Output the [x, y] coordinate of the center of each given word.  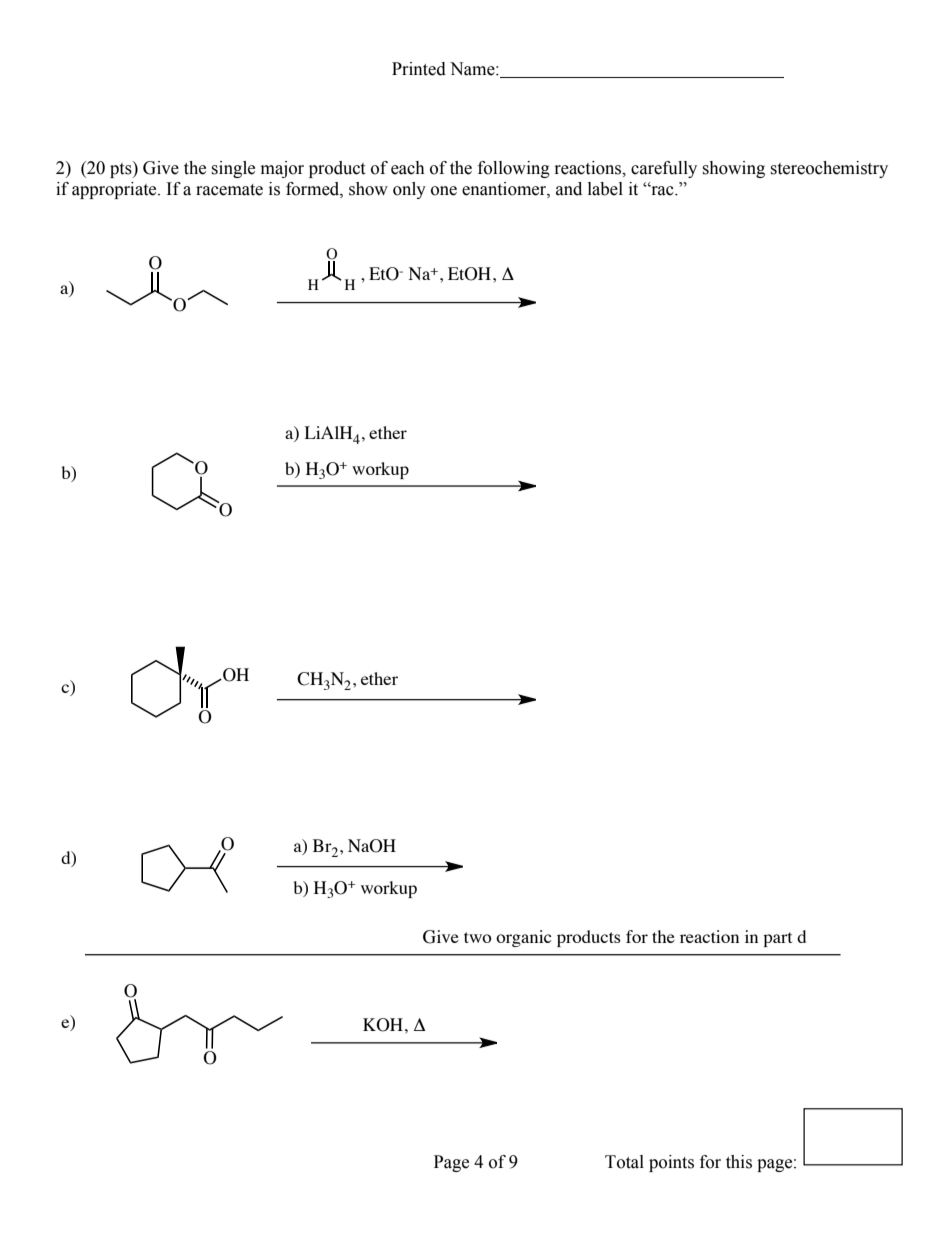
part [777, 939]
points [671, 1163]
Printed [419, 69]
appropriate [115, 190]
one [444, 191]
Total [624, 1162]
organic [523, 938]
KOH [383, 1025]
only [409, 190]
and [569, 189]
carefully [664, 169]
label [605, 189]
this [739, 1162]
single [233, 169]
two [477, 937]
